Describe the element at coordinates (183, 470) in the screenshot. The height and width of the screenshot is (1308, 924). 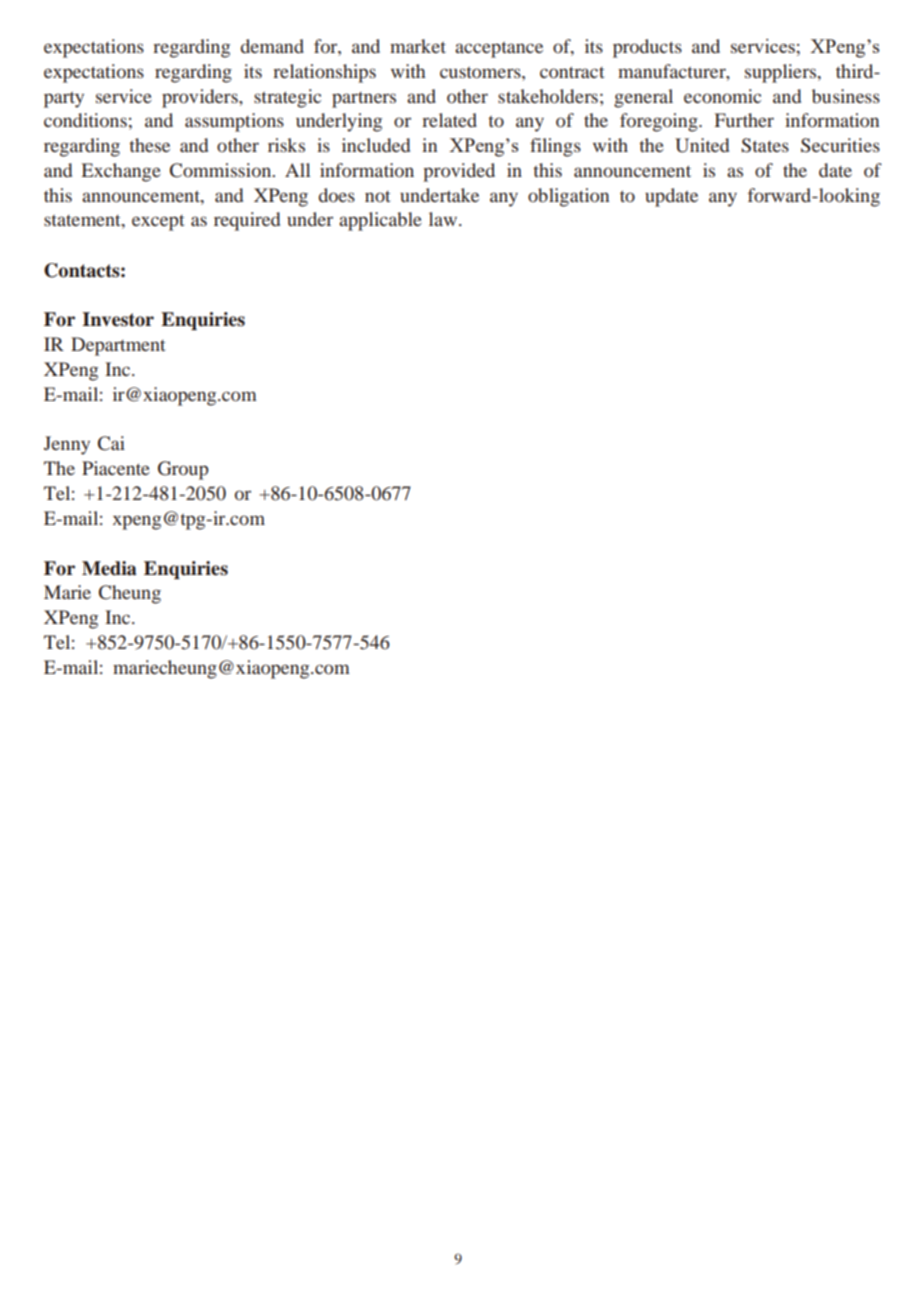
I see `Group` at that location.
